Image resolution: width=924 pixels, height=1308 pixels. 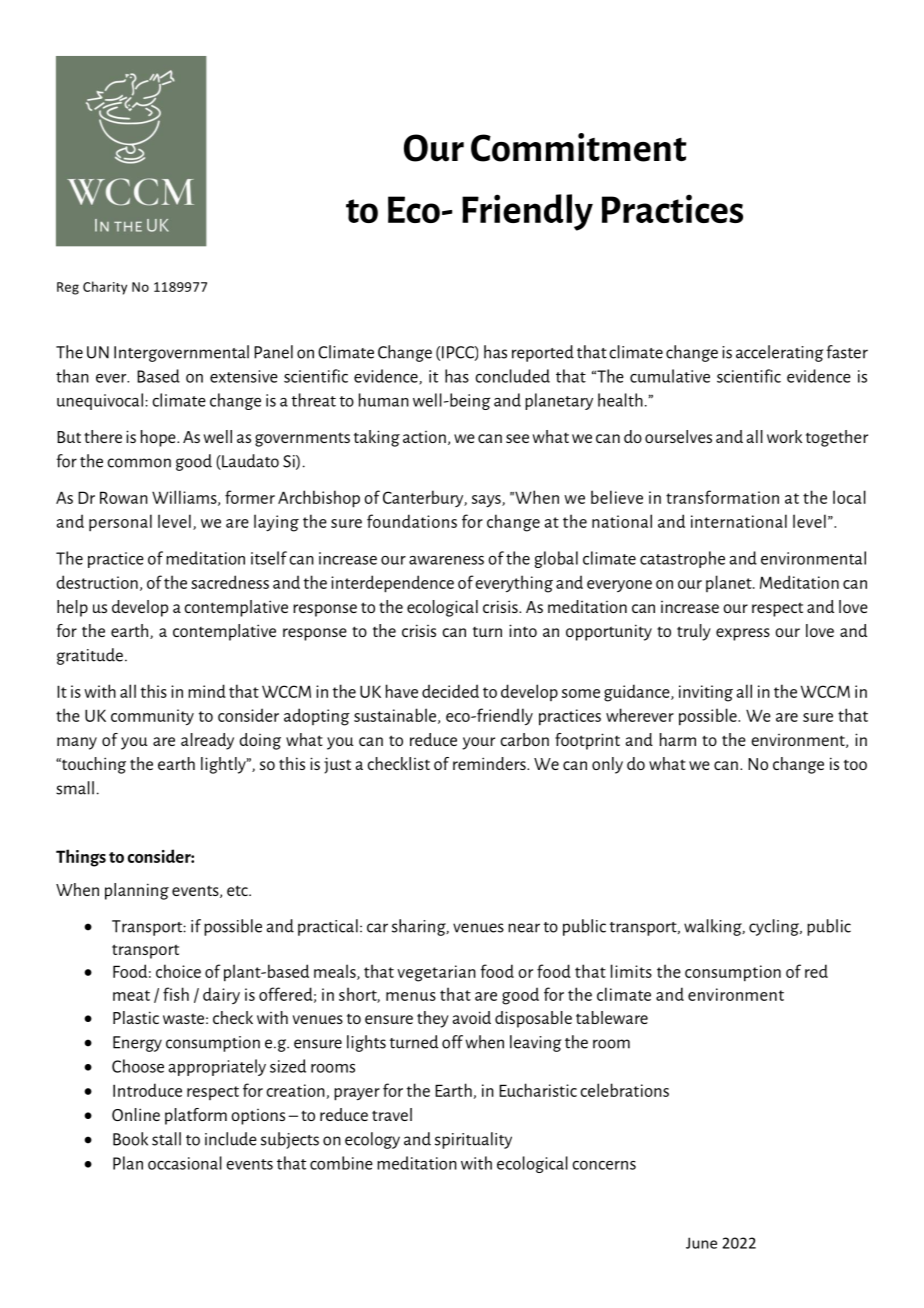 What do you see at coordinates (701, 1243) in the document?
I see `June` at bounding box center [701, 1243].
